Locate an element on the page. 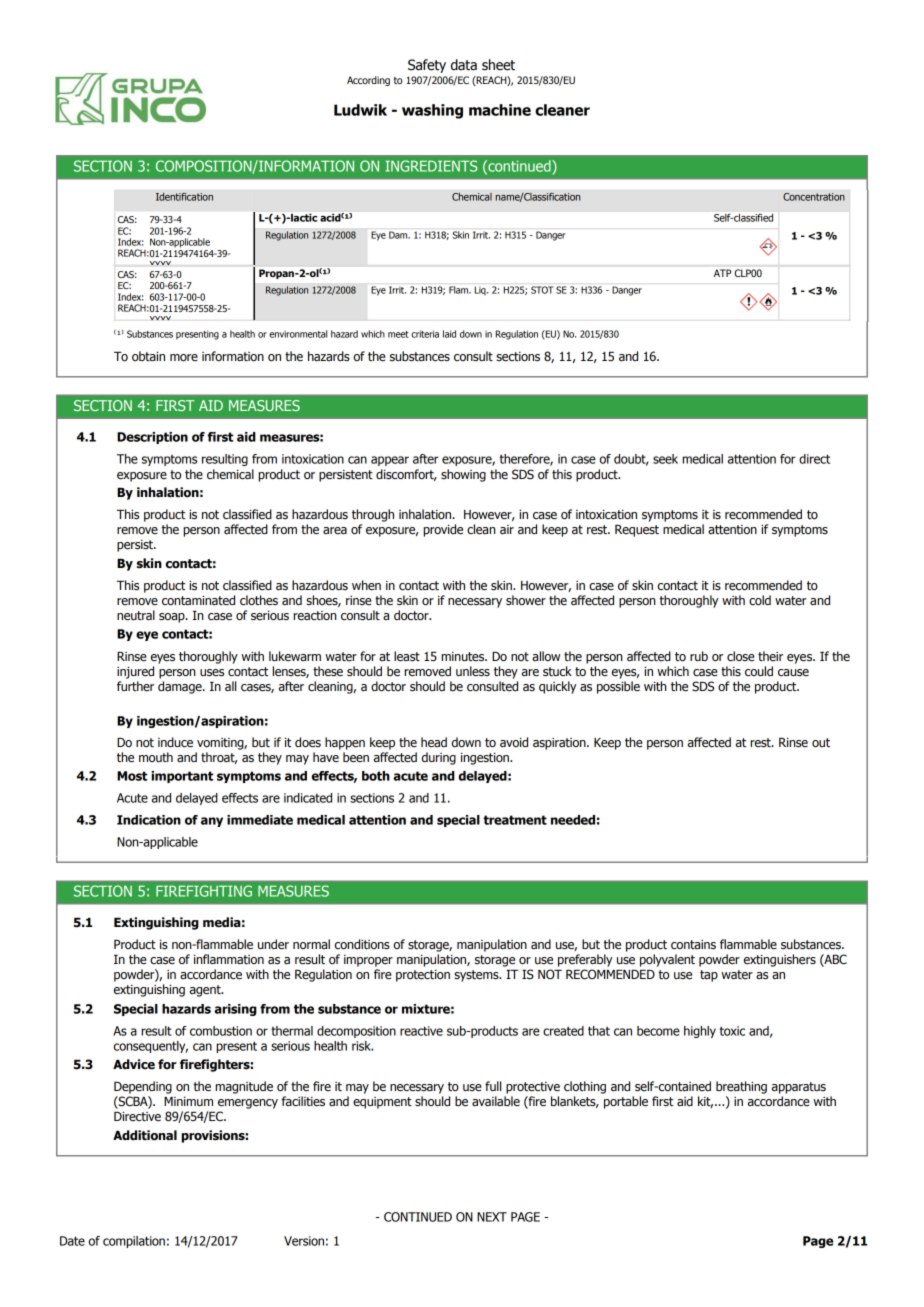  Indication is located at coordinates (149, 820).
